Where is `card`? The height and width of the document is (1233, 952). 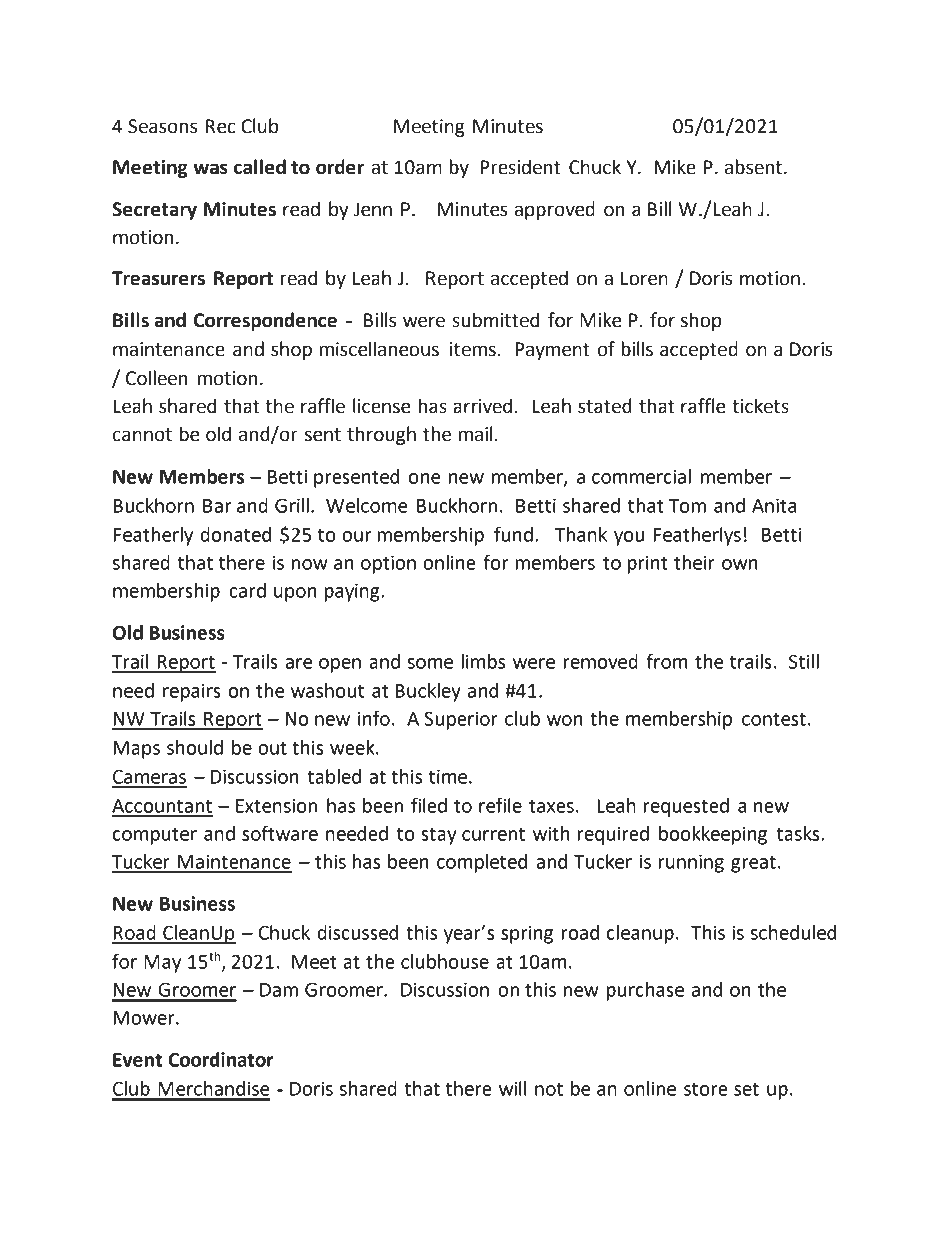
card is located at coordinates (247, 590).
